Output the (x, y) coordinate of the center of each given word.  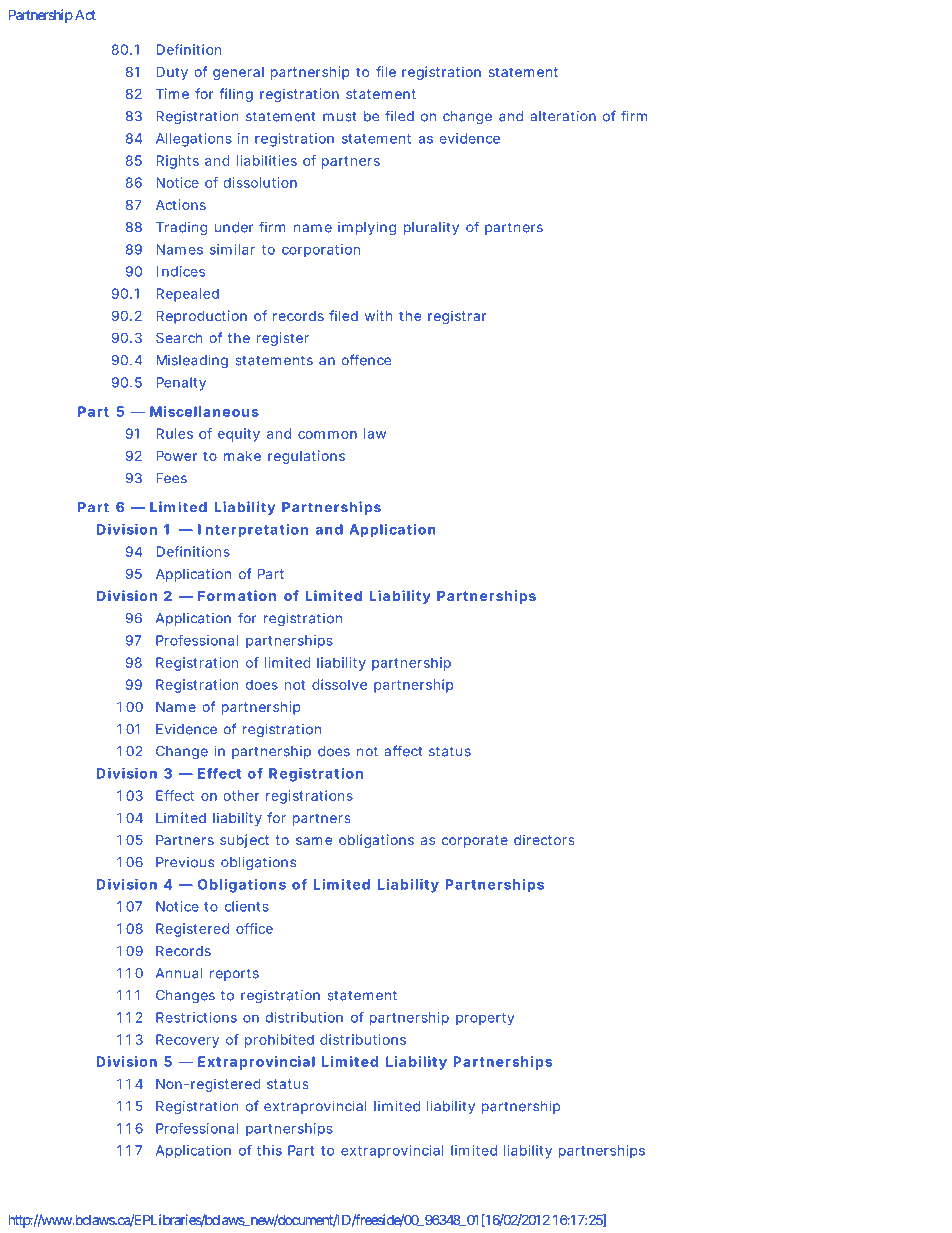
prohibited (279, 1041)
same (314, 841)
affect (403, 751)
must (339, 117)
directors (544, 839)
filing (236, 95)
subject (244, 841)
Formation (237, 595)
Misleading (192, 361)
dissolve (339, 684)
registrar (457, 317)
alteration (563, 116)
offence (366, 360)
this (269, 1150)
